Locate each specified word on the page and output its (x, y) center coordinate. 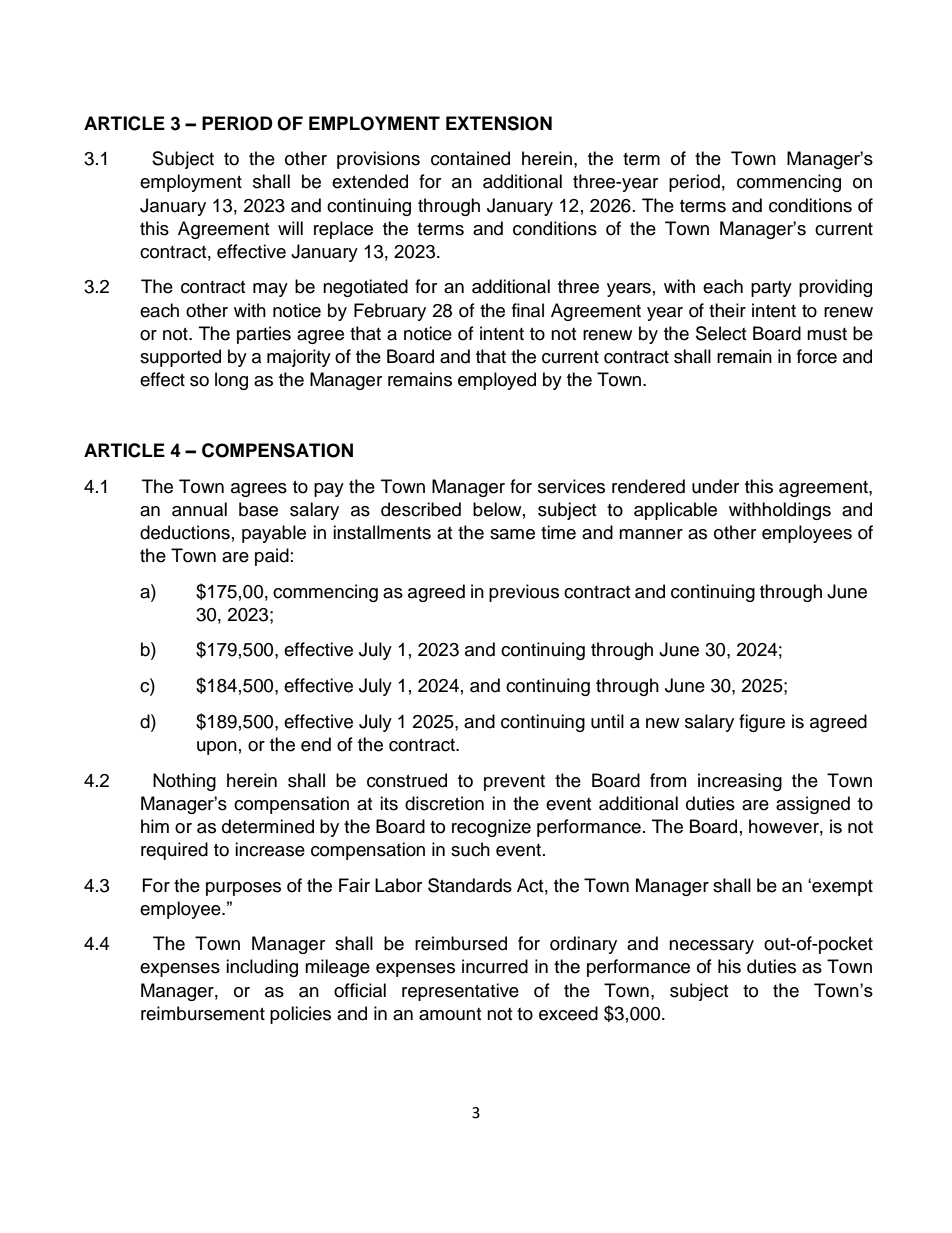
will (290, 228)
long (231, 381)
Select (721, 333)
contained (470, 158)
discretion (444, 803)
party (771, 289)
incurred (495, 966)
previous (524, 593)
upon (217, 748)
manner (651, 534)
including (262, 968)
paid (272, 557)
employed (497, 381)
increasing (740, 782)
